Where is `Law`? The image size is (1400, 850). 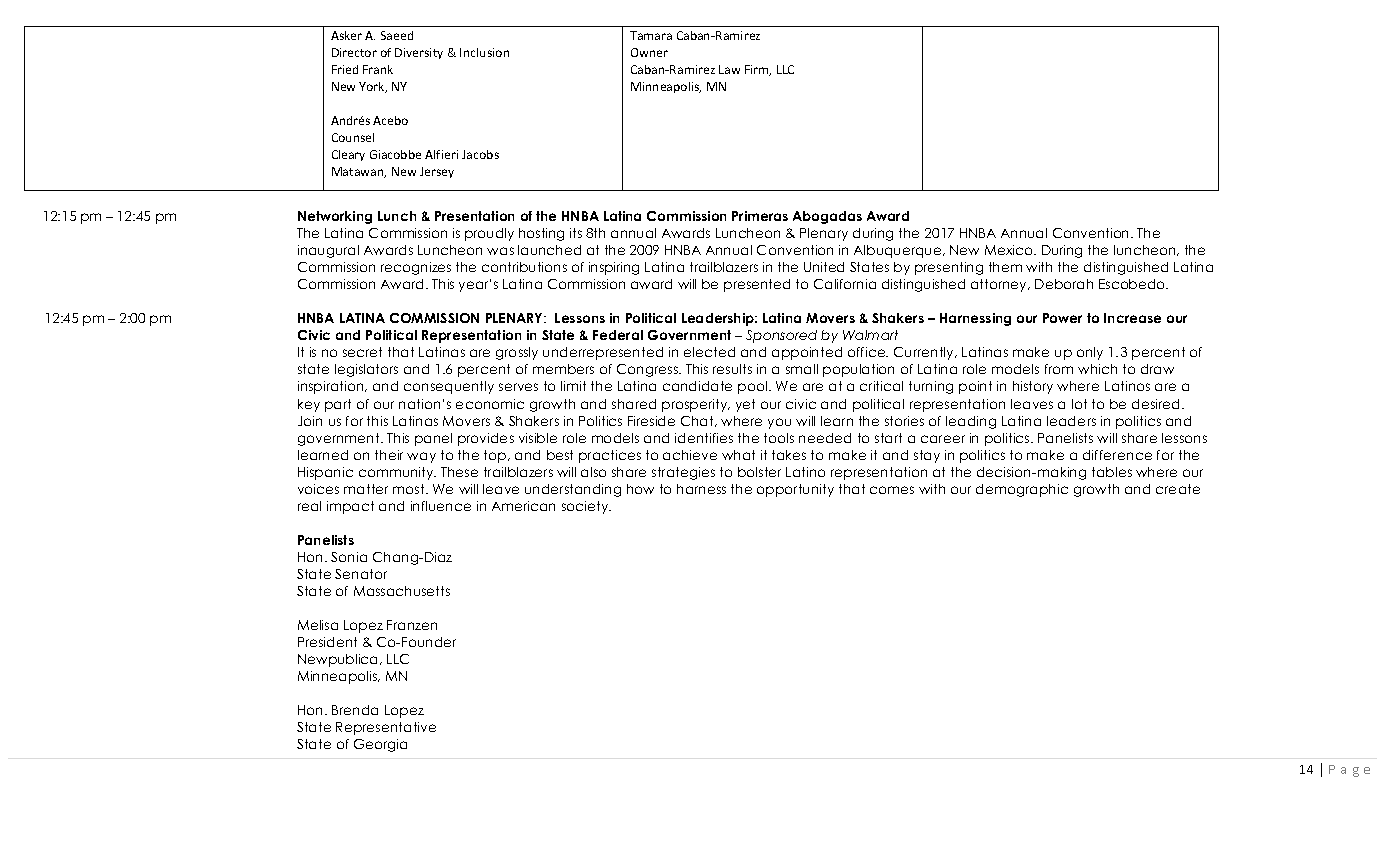
Law is located at coordinates (729, 69).
